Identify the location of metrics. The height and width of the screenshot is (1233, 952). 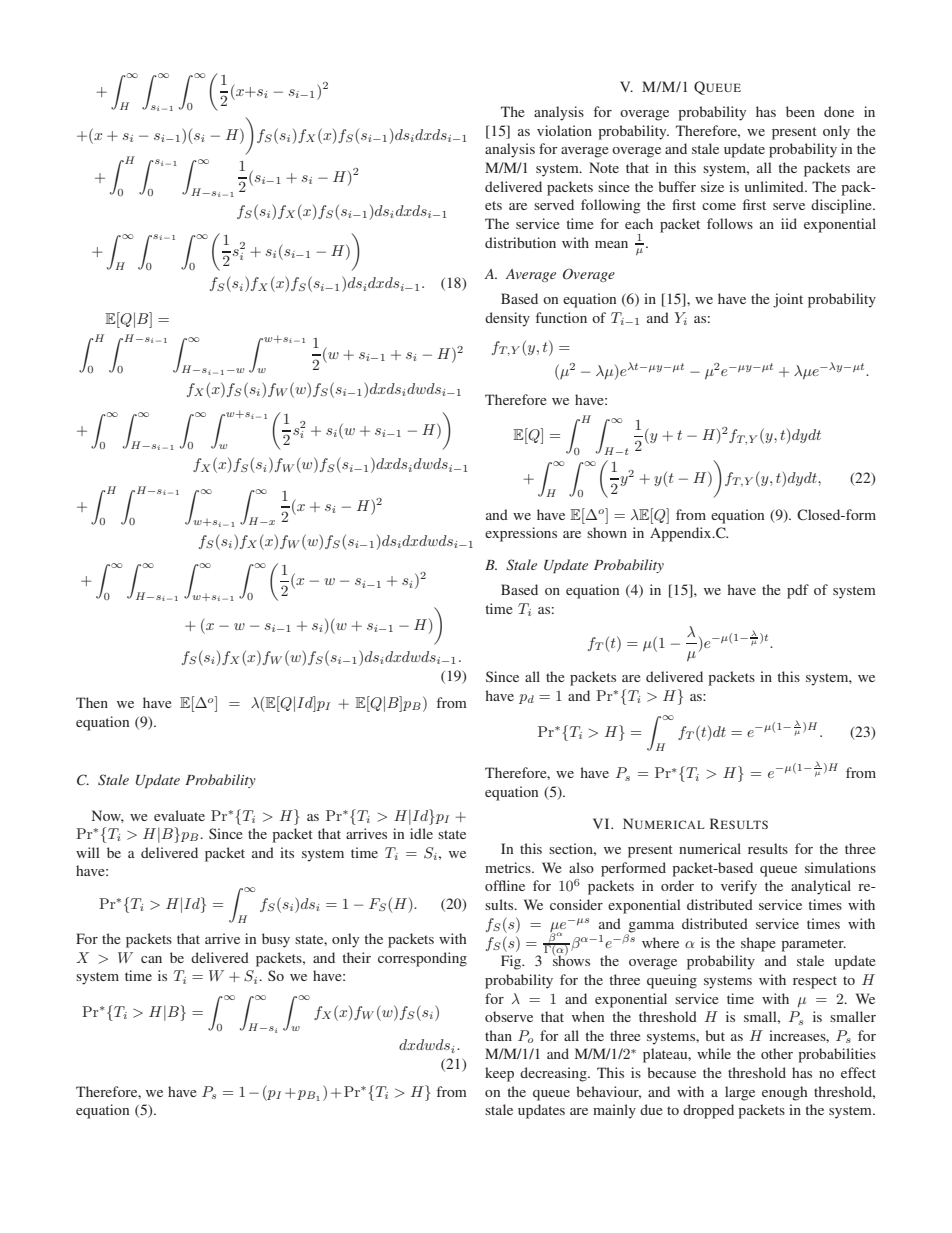
(509, 867).
